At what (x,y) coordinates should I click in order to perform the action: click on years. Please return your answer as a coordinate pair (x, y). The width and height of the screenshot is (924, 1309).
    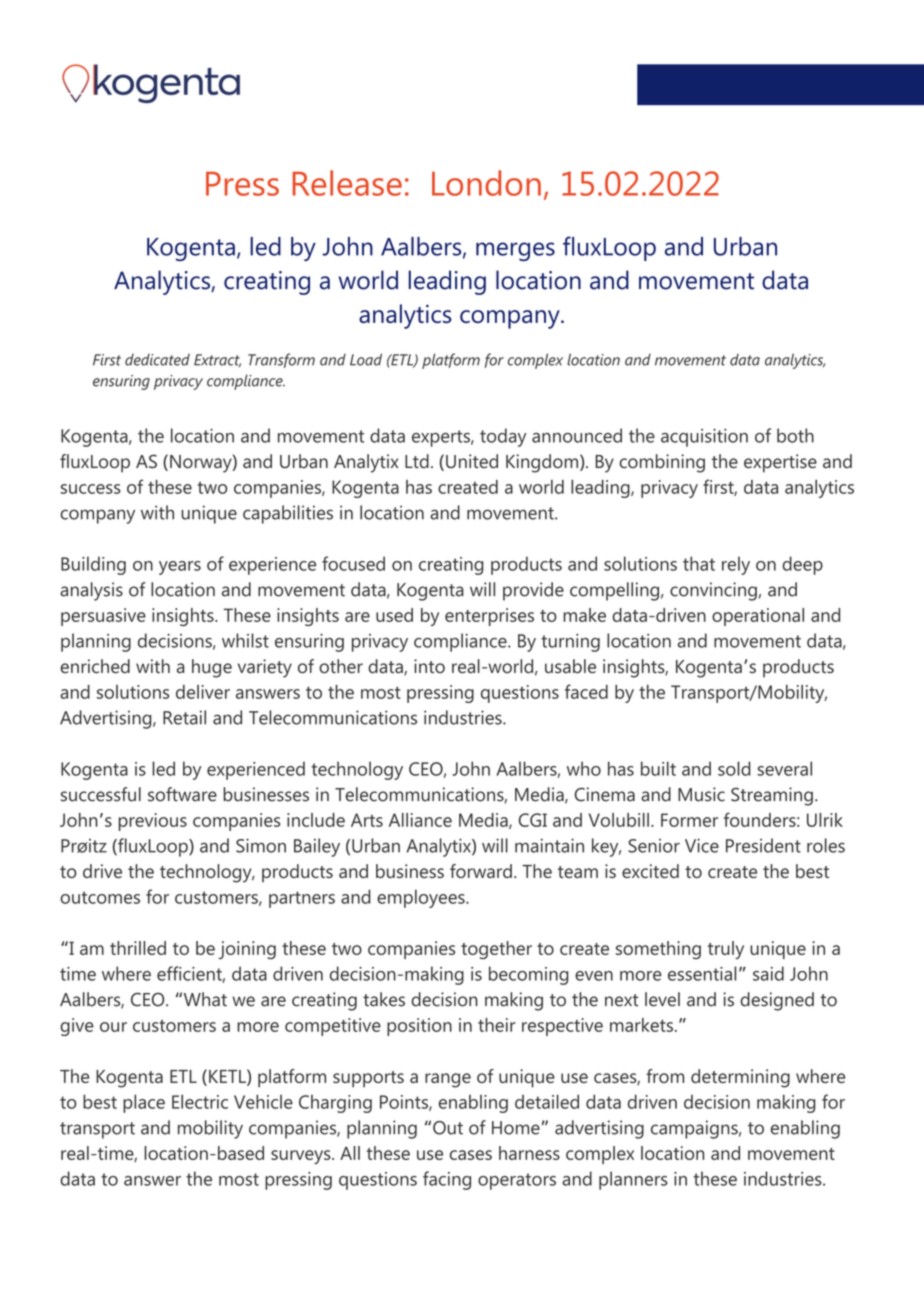
    Looking at the image, I should click on (180, 568).
